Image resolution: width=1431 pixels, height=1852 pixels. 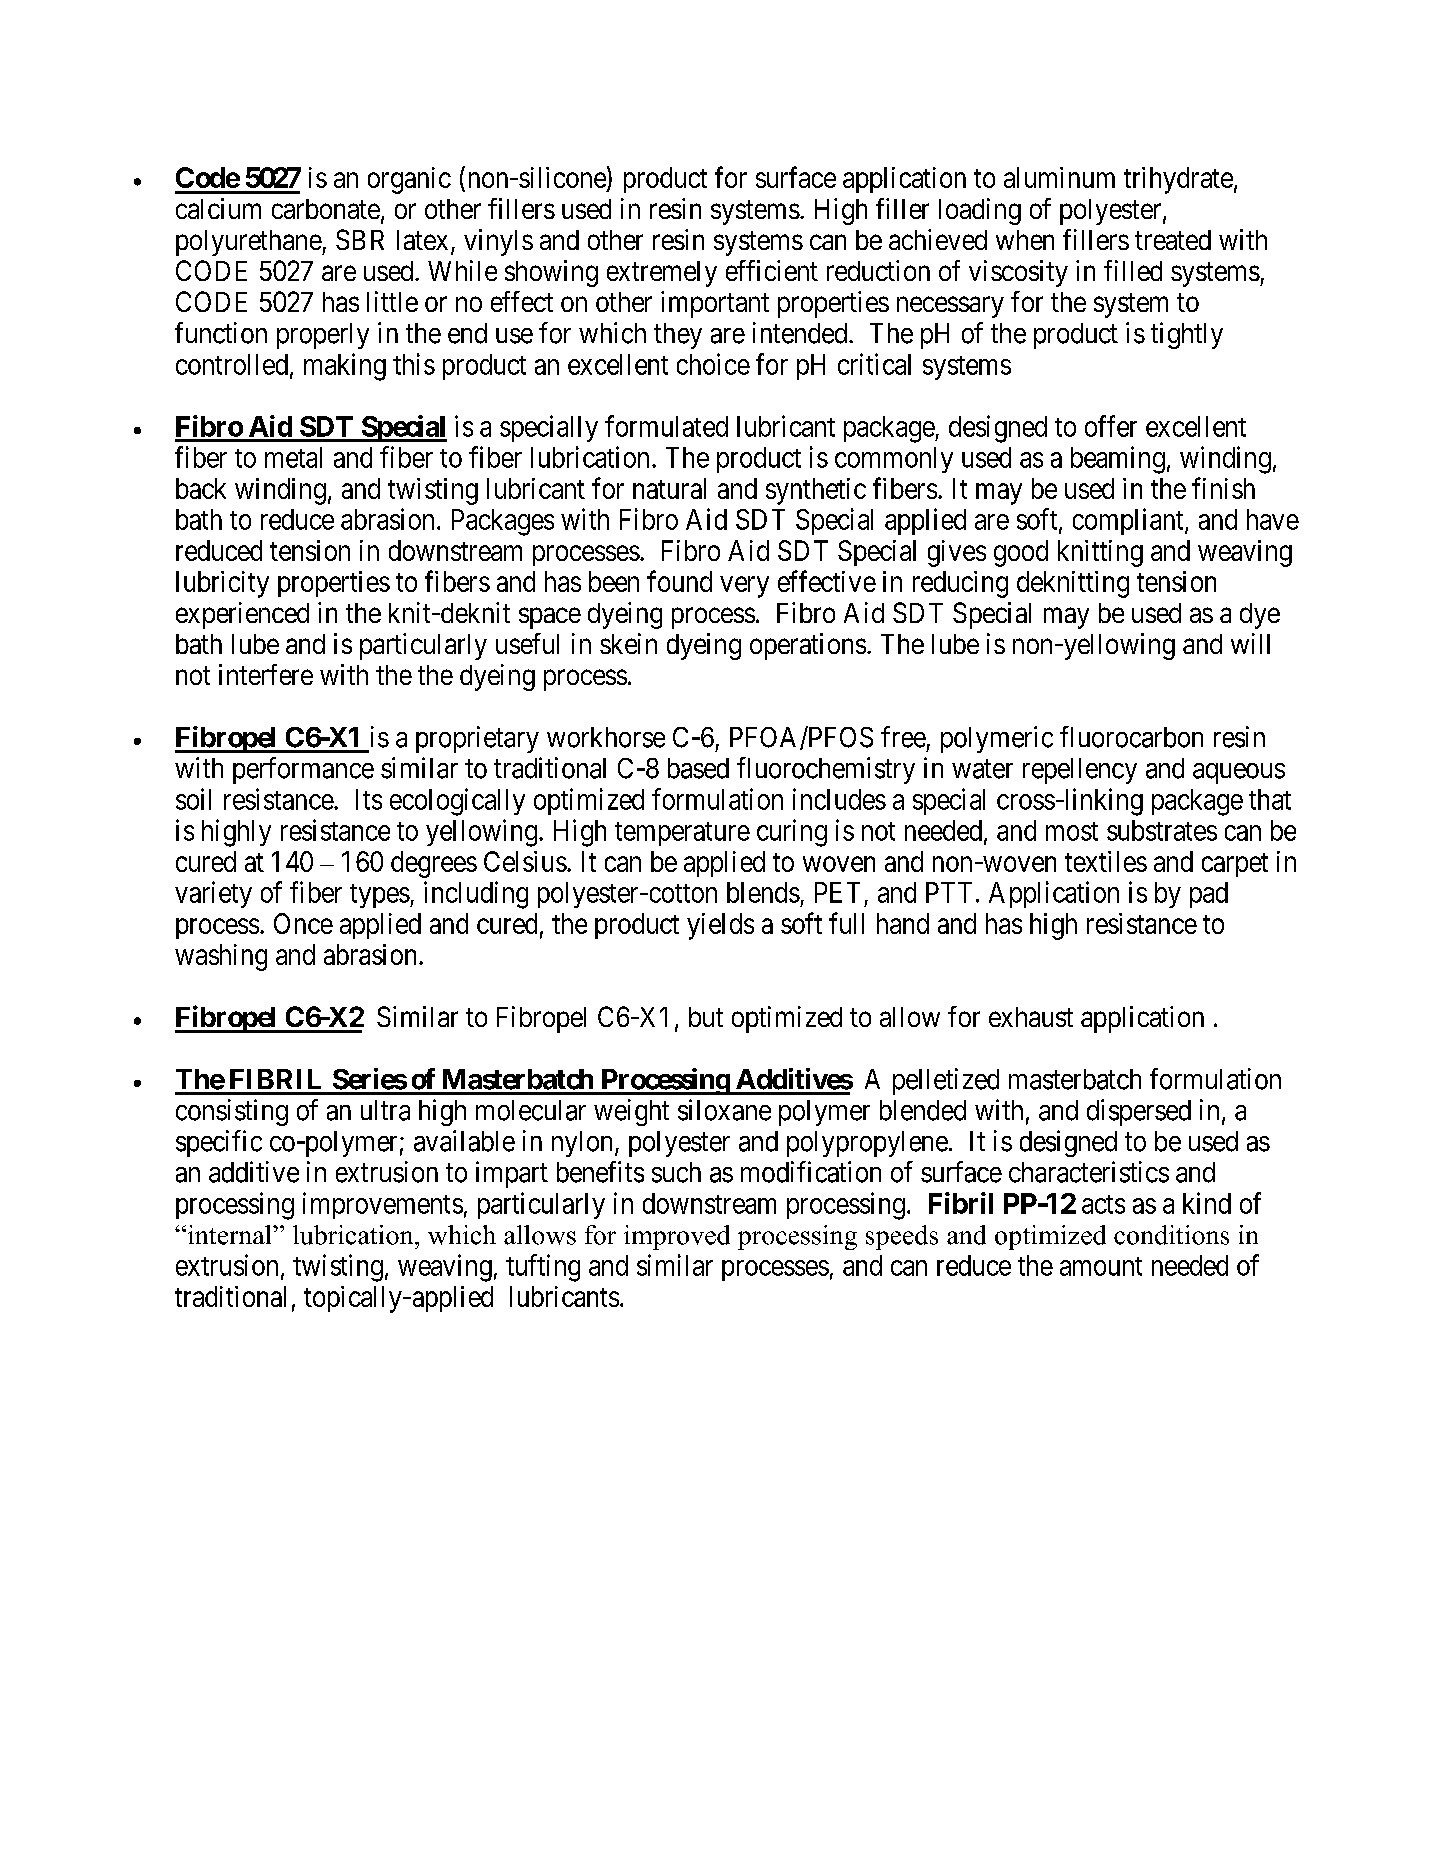 I want to click on compliant, so click(x=1129, y=521).
